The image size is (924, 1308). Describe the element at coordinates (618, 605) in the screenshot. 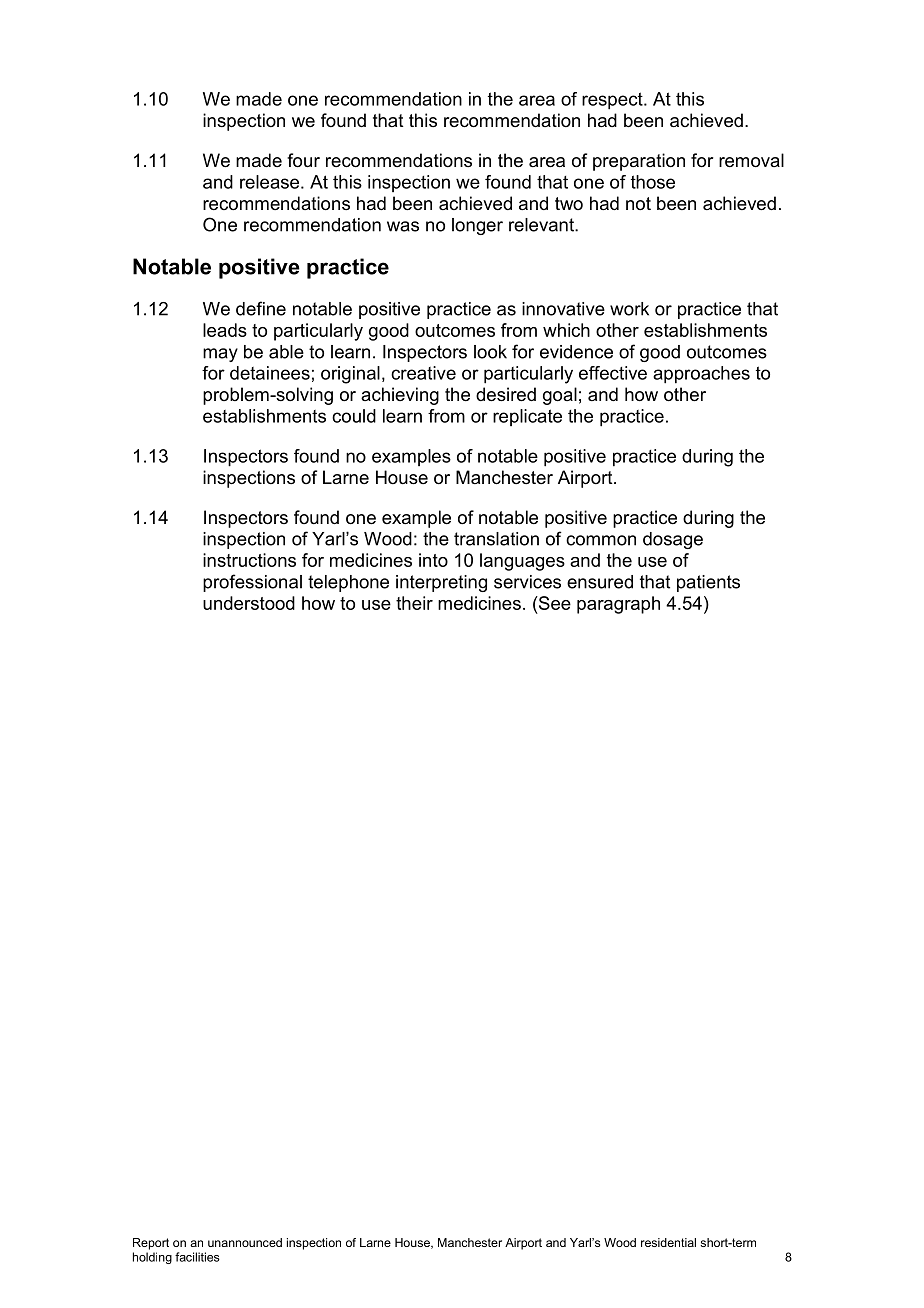

I see `paragraph` at that location.
